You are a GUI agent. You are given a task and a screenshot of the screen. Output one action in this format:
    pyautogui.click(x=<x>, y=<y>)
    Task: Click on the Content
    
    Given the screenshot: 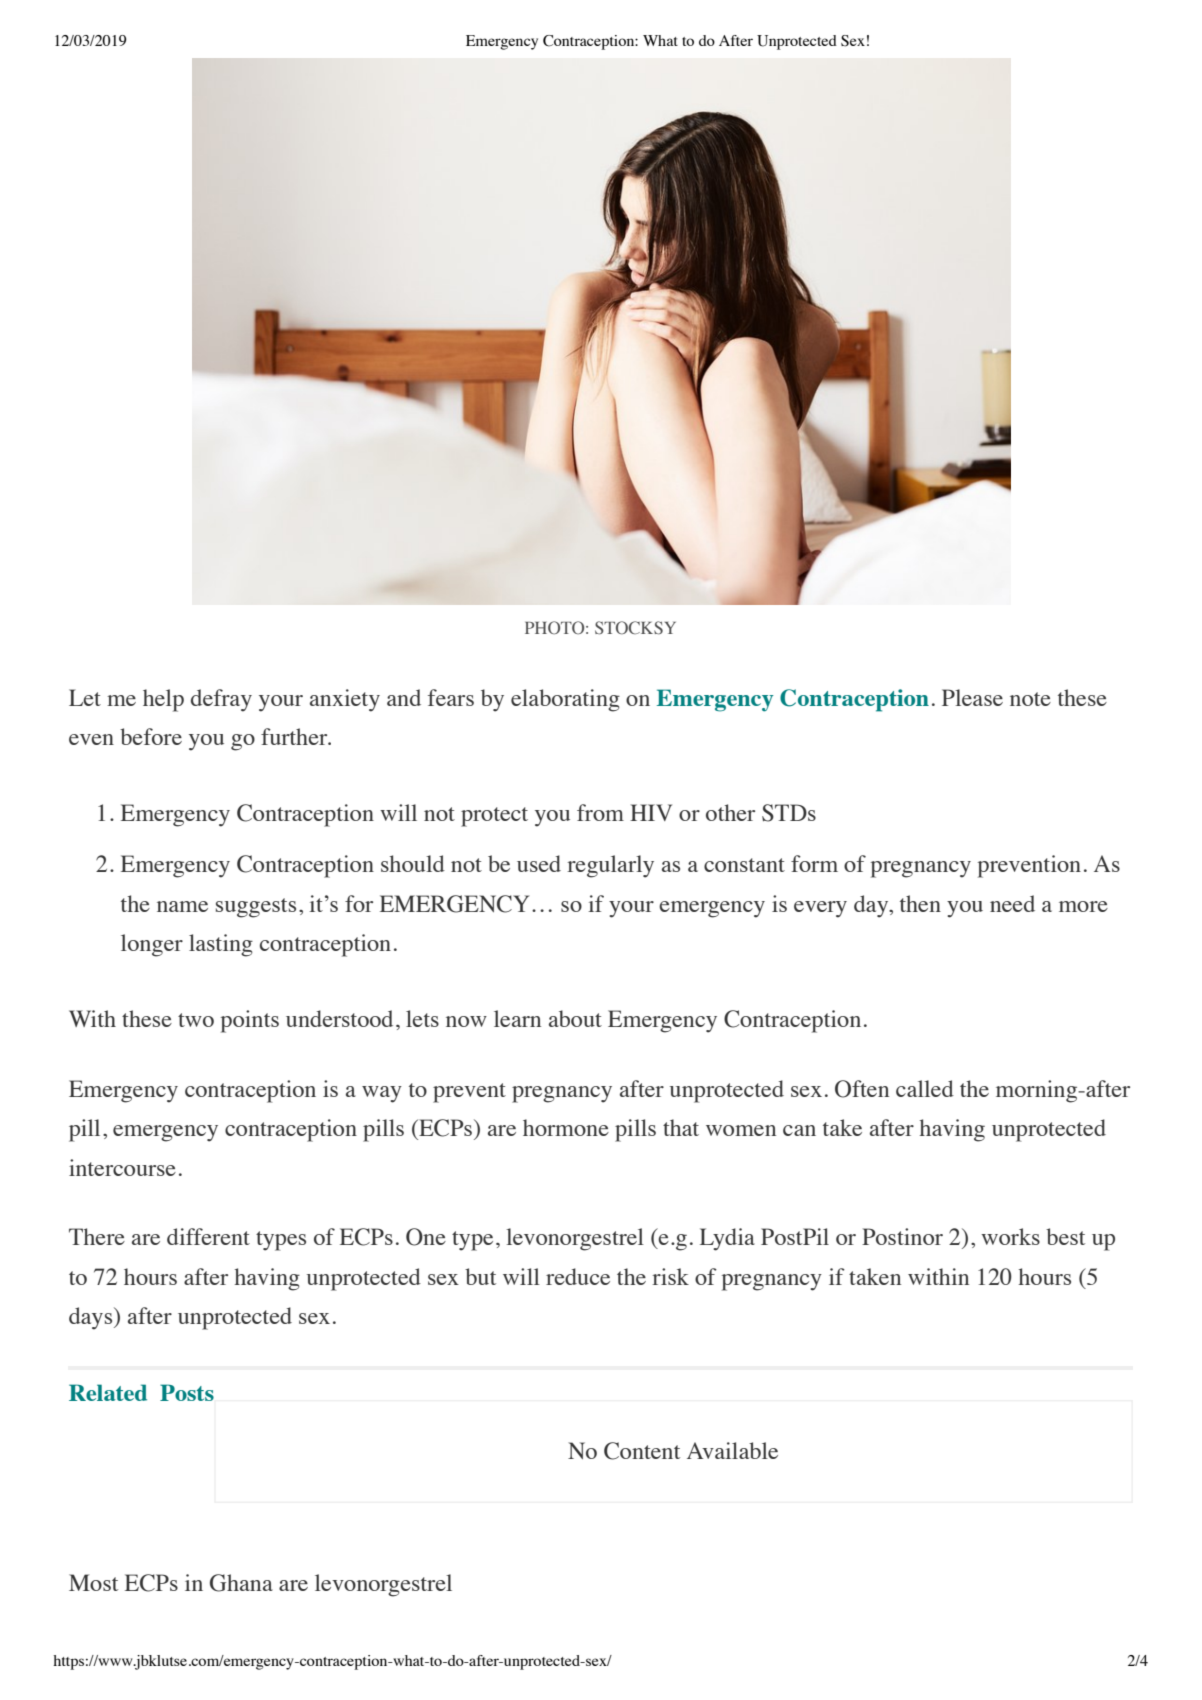 What is the action you would take?
    pyautogui.click(x=642, y=1451)
